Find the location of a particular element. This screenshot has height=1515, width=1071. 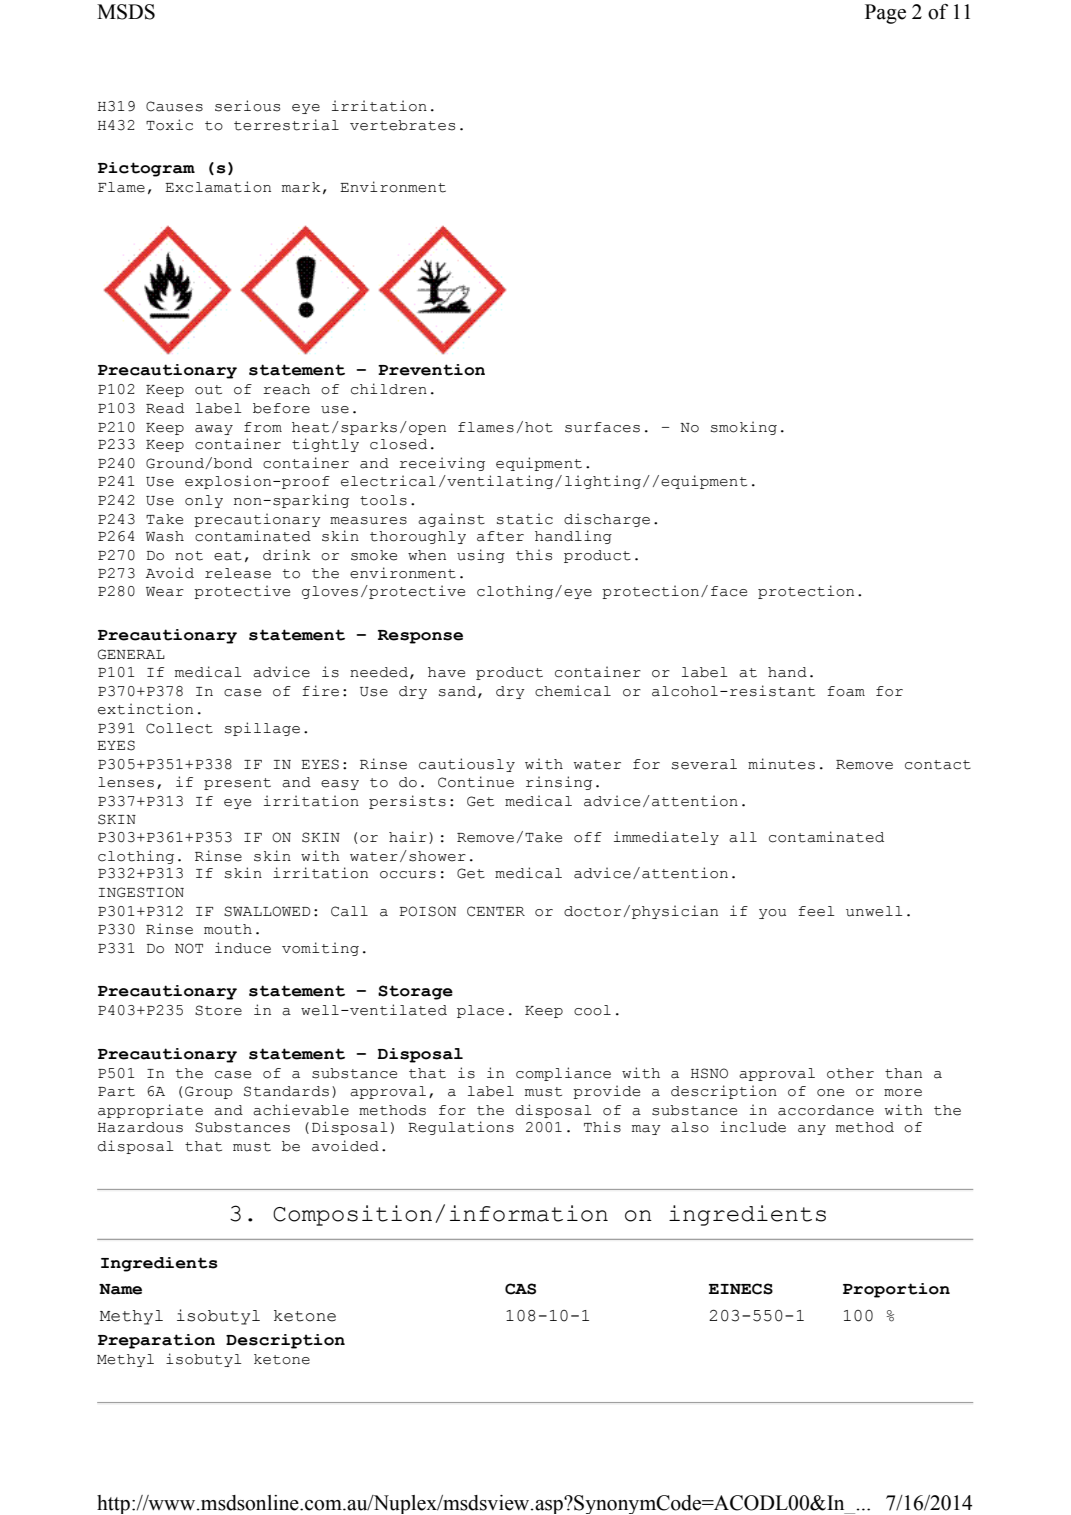

Page is located at coordinates (885, 14).
